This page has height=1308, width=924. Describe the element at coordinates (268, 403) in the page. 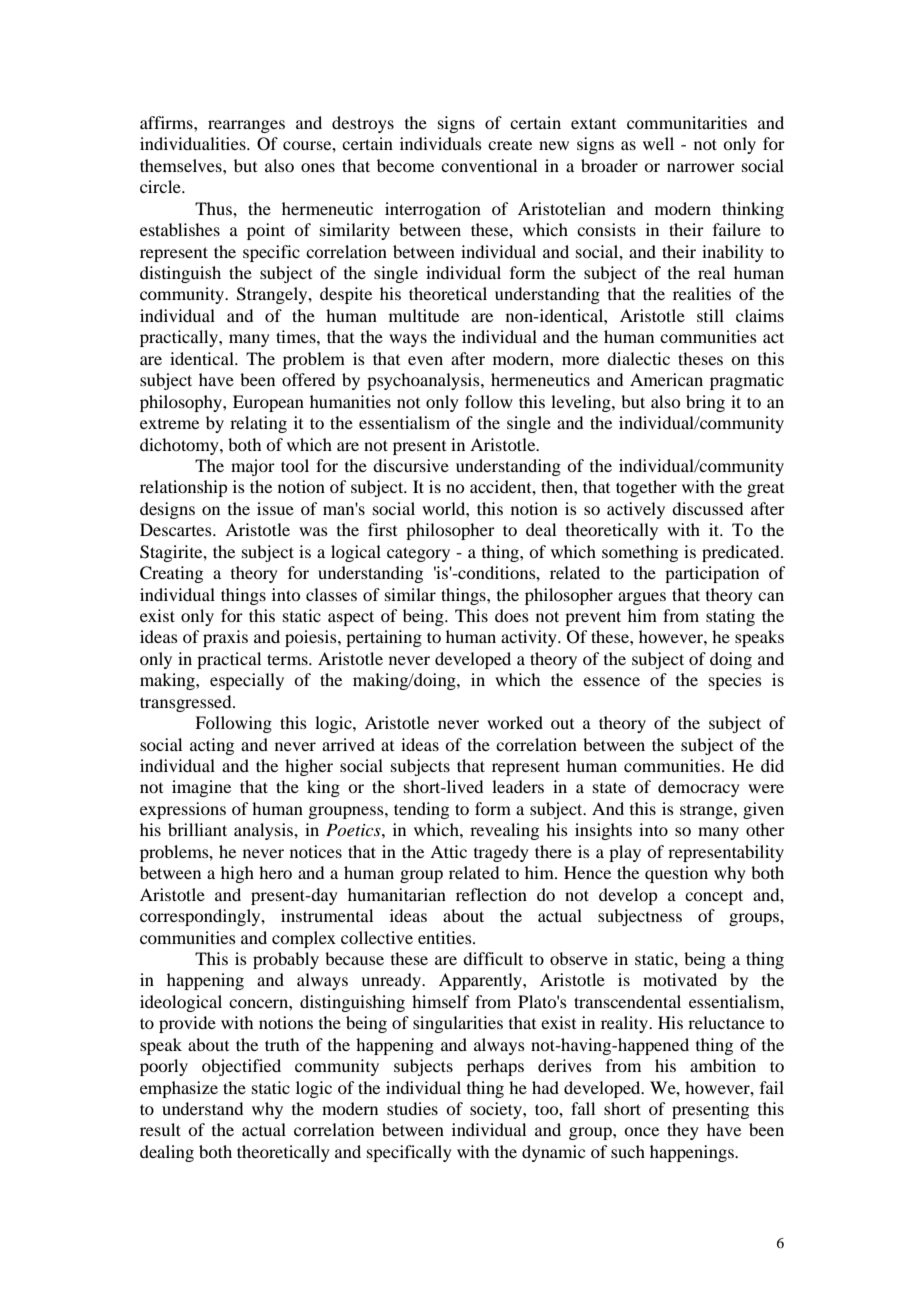

I see `European` at that location.
